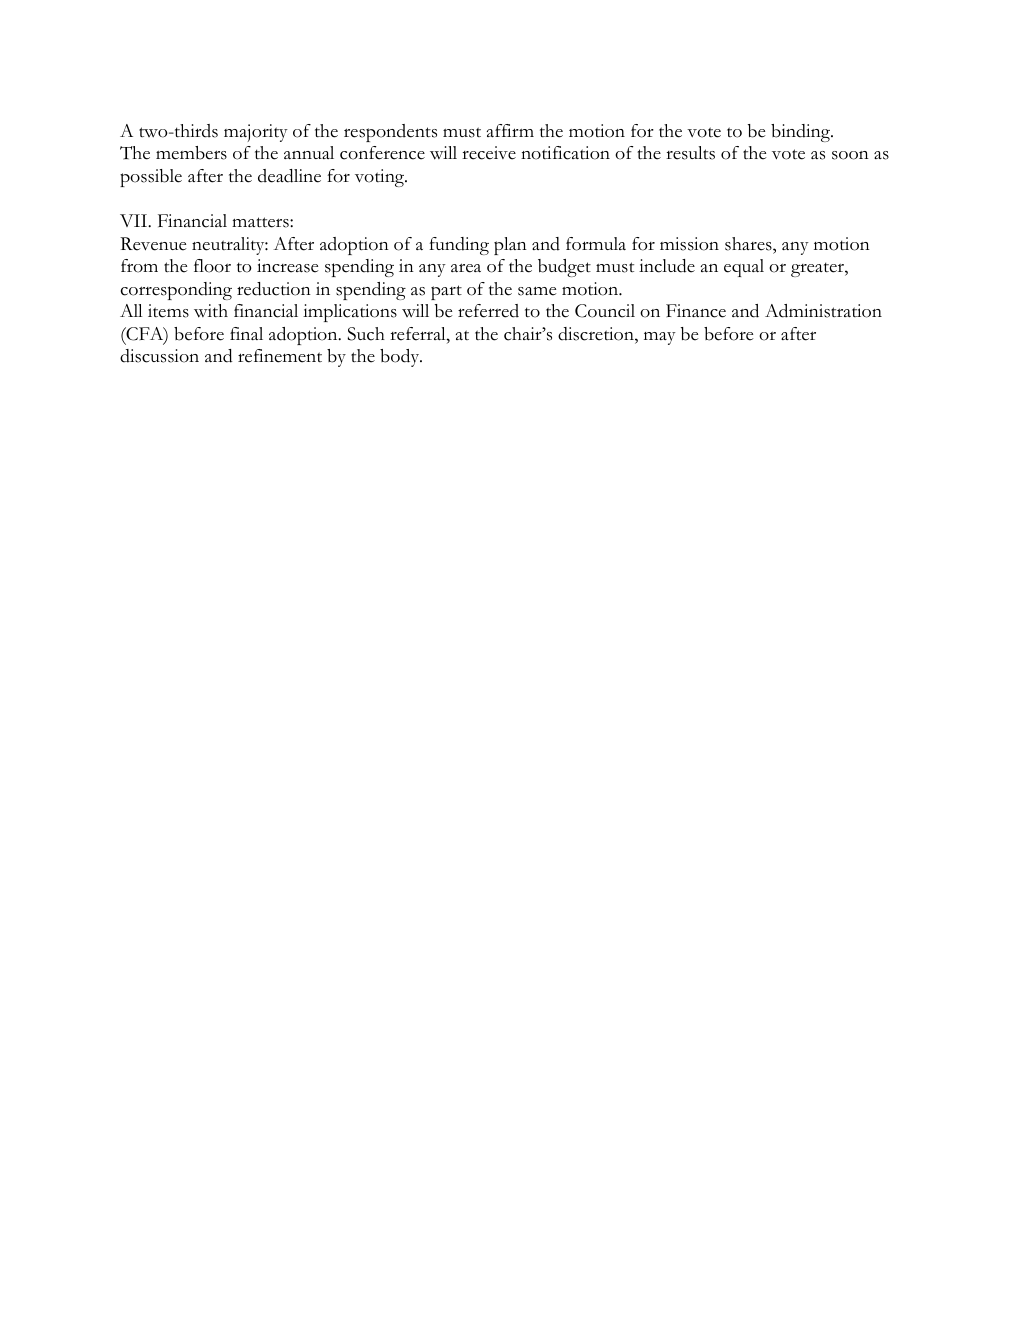  Describe the element at coordinates (381, 178) in the page. I see `voting` at that location.
